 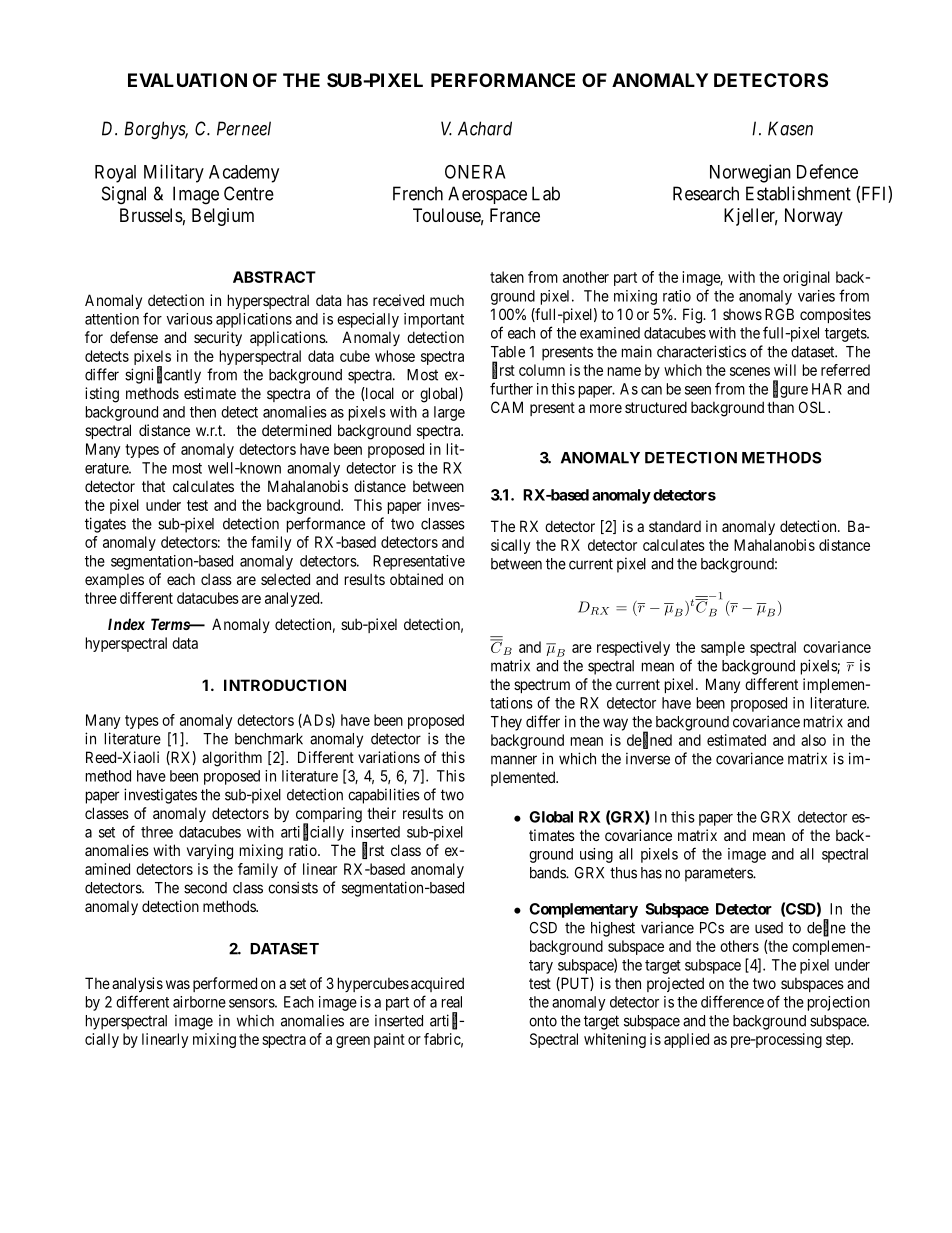 What do you see at coordinates (723, 648) in the screenshot?
I see `sample` at bounding box center [723, 648].
